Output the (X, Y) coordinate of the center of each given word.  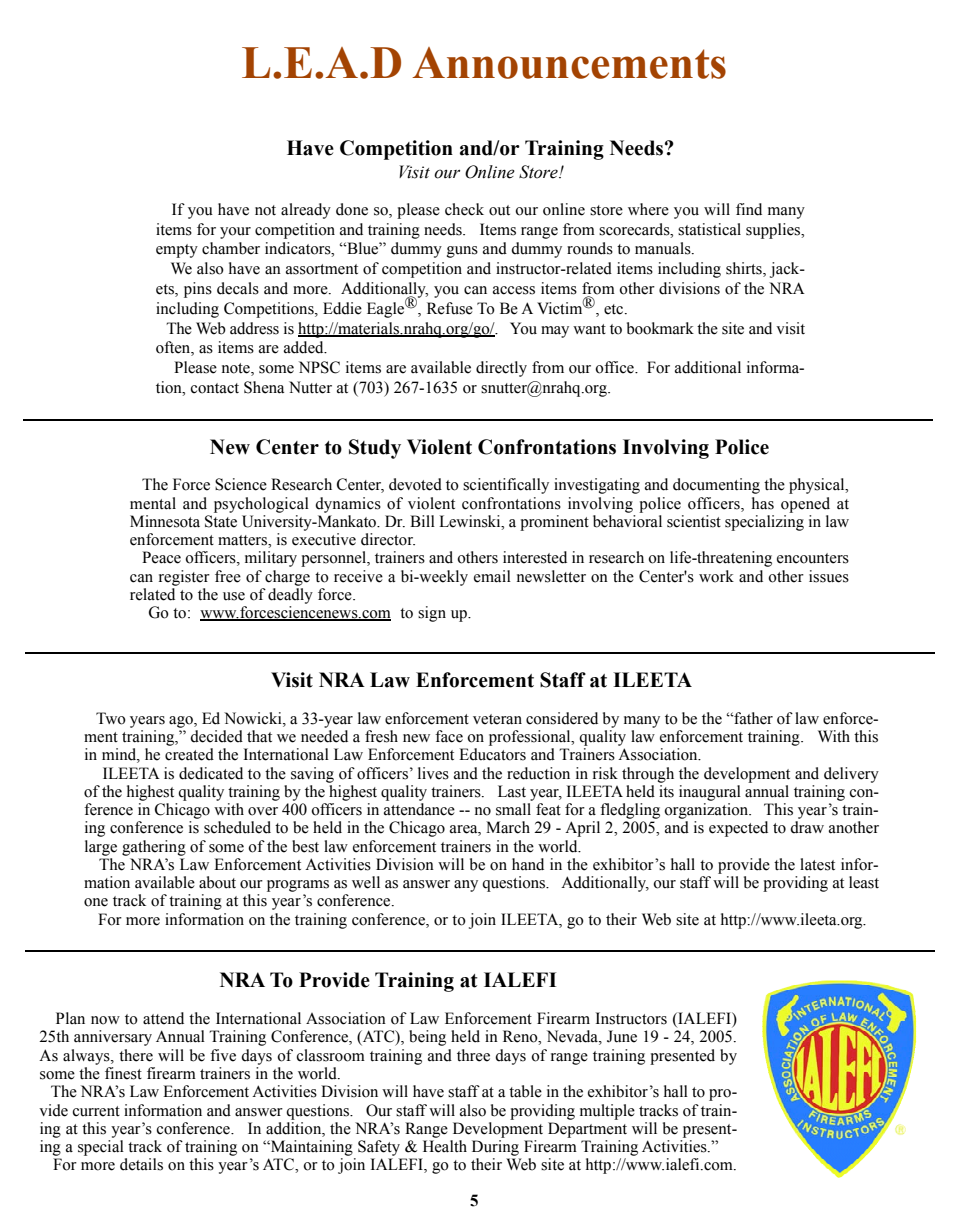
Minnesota (165, 521)
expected (738, 829)
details (141, 1164)
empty (177, 251)
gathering (154, 848)
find (749, 209)
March (508, 827)
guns (462, 252)
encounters (813, 558)
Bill (422, 521)
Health (445, 1146)
